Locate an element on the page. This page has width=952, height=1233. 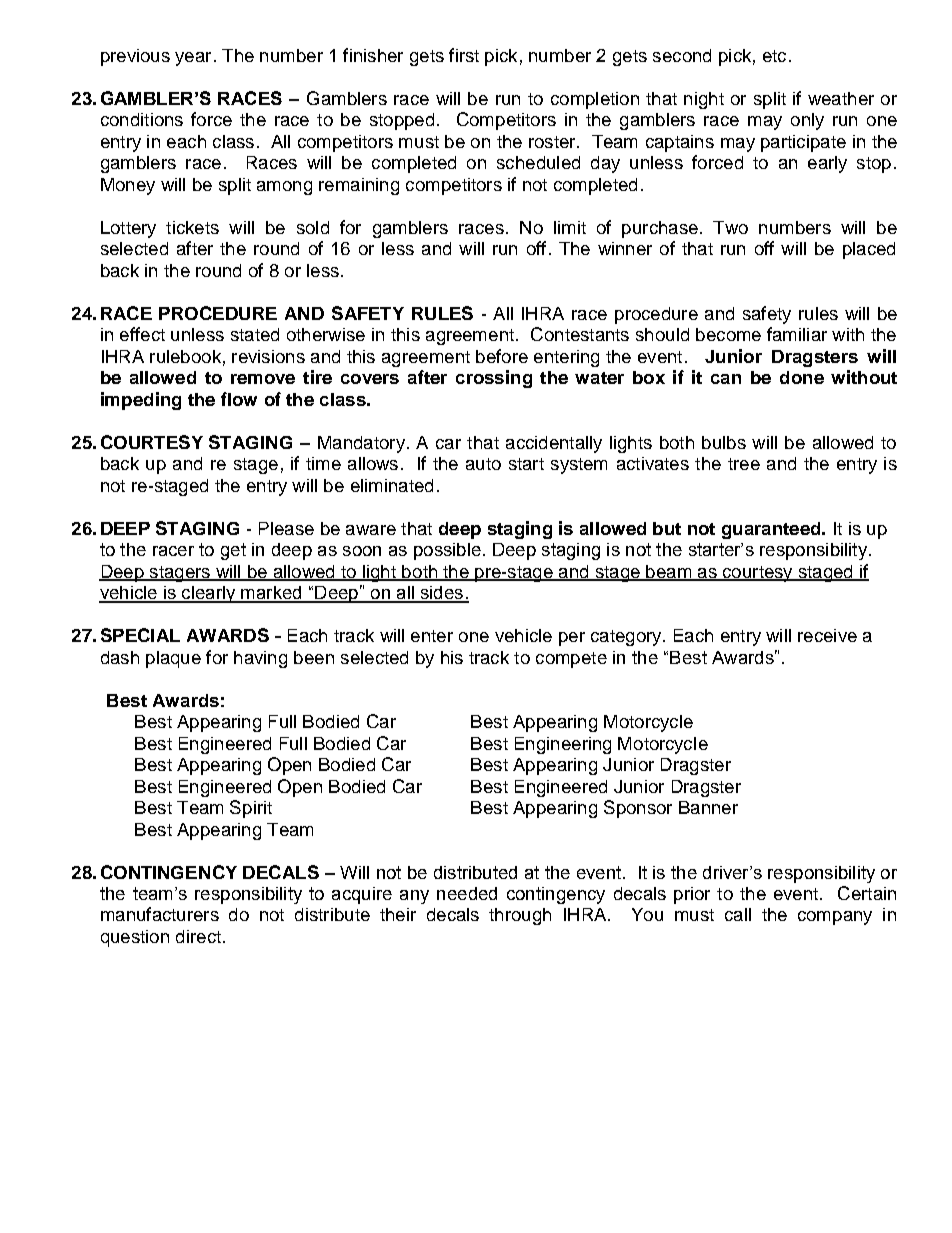
Please is located at coordinates (286, 528).
